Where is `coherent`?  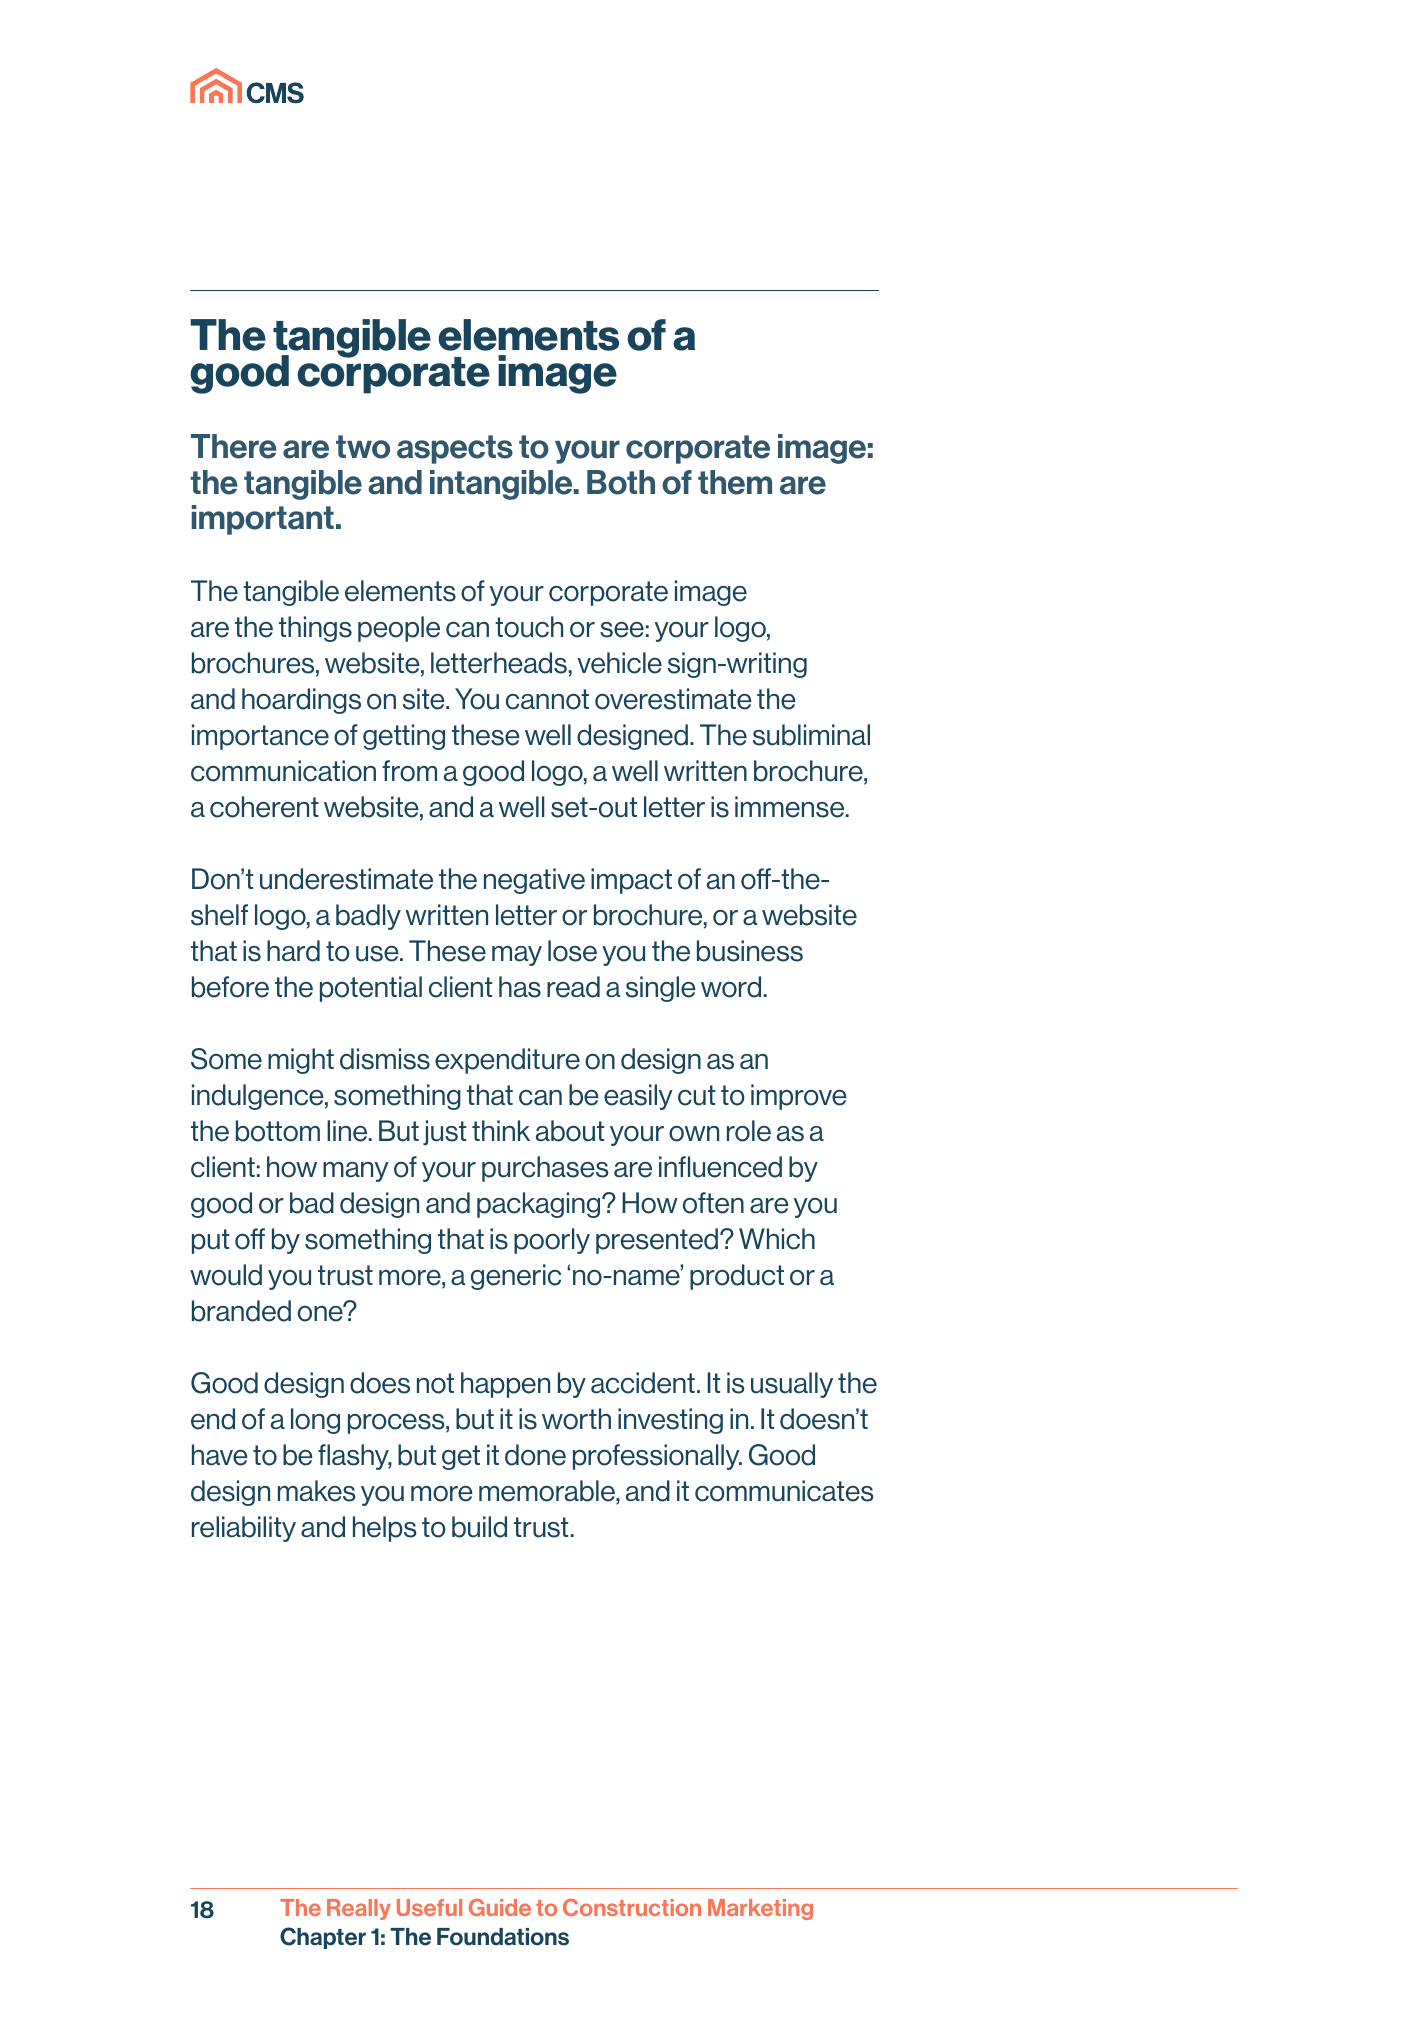
coherent is located at coordinates (264, 807).
